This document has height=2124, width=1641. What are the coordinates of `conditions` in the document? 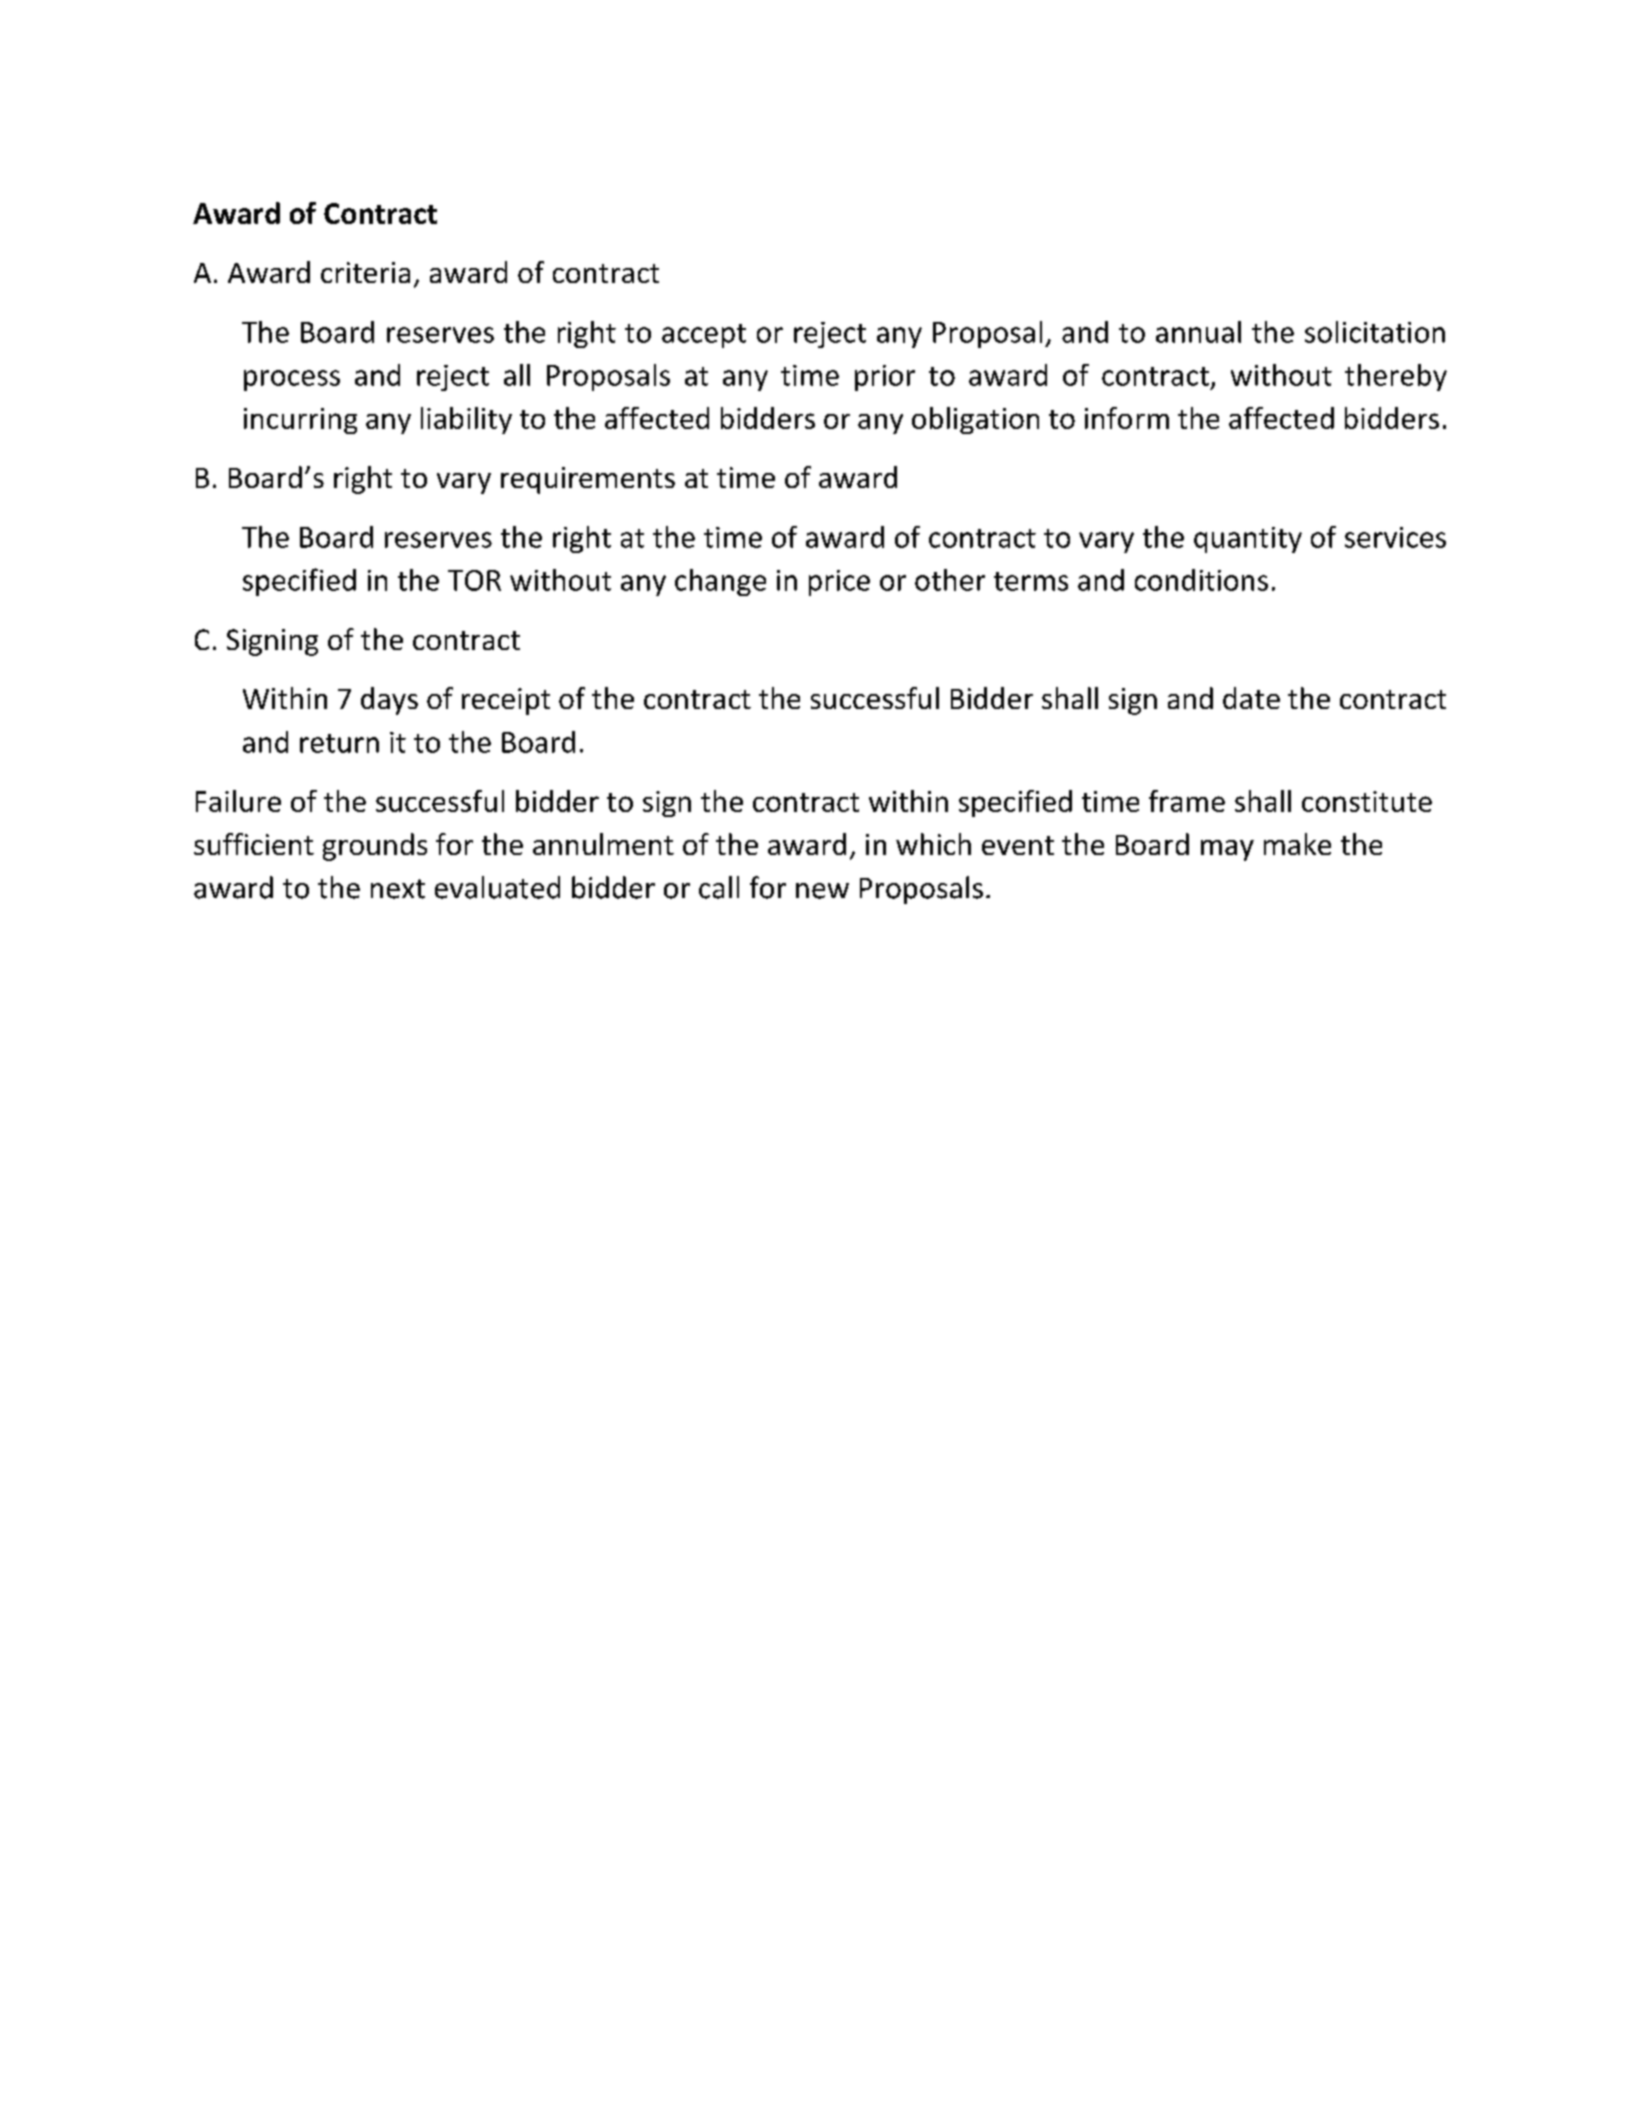 It's located at (1201, 580).
